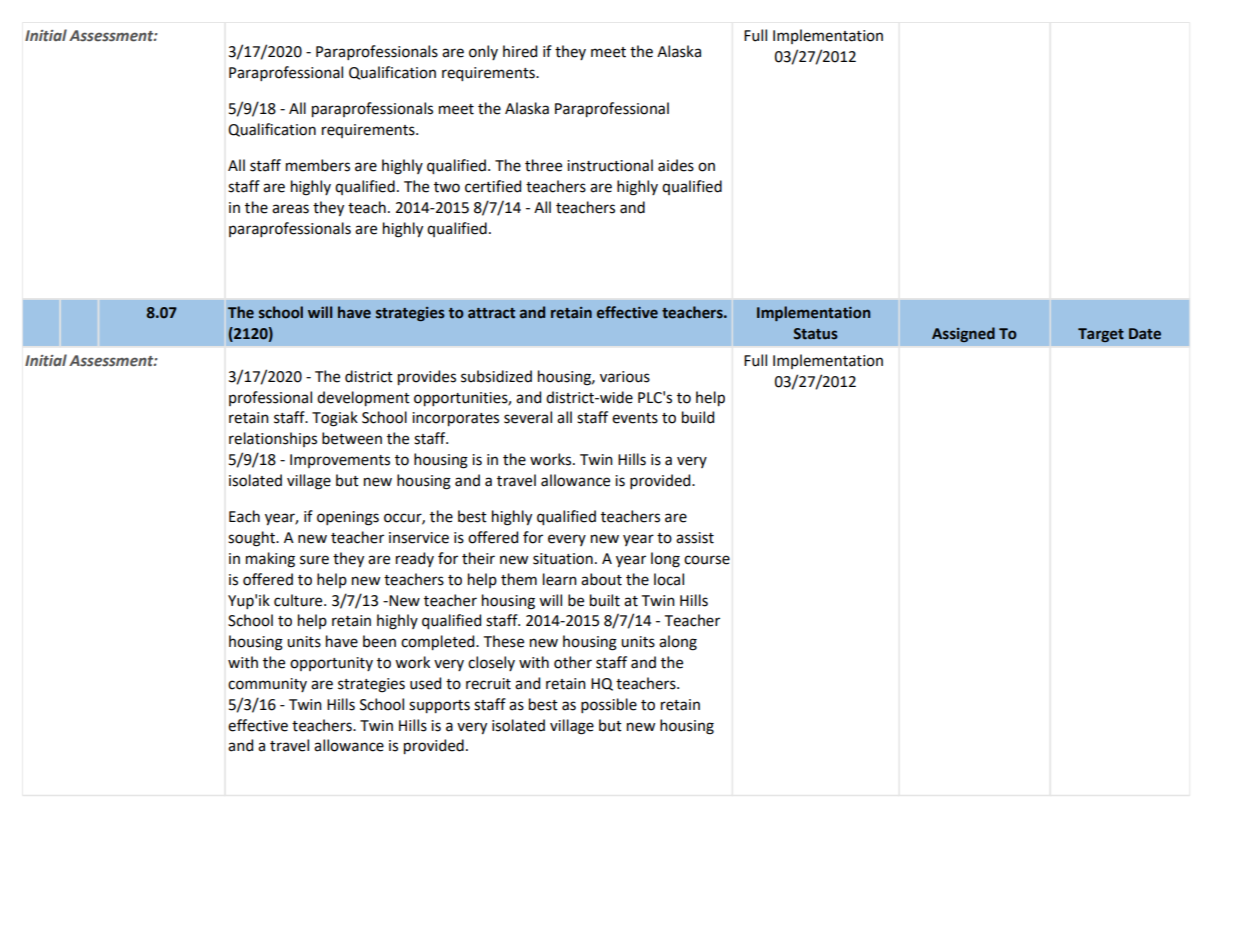 Image resolution: width=1233 pixels, height=952 pixels. I want to click on only, so click(483, 52).
